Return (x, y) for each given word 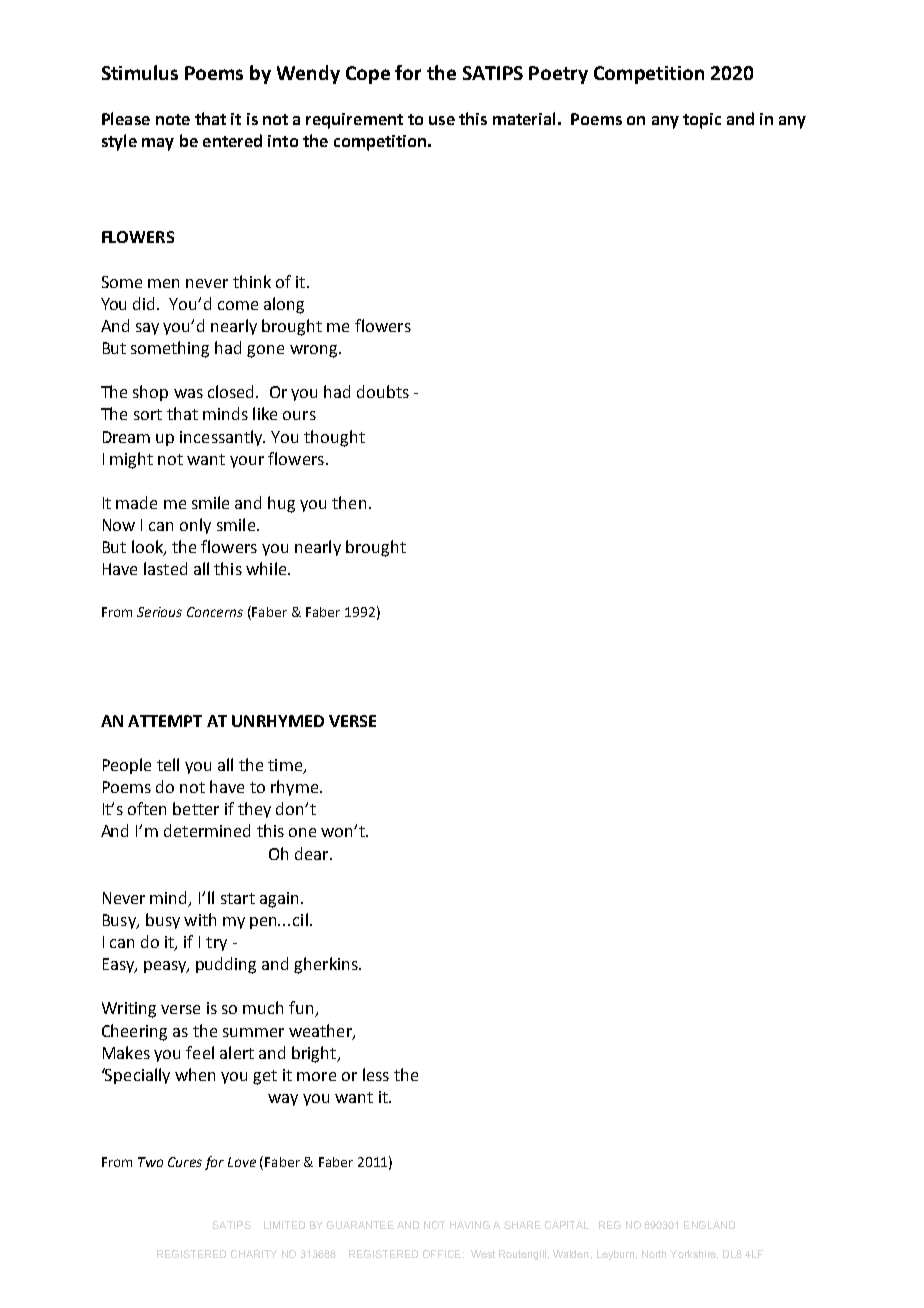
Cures (185, 1162)
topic (702, 121)
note (173, 119)
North (654, 1254)
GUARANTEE (360, 1225)
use (442, 120)
